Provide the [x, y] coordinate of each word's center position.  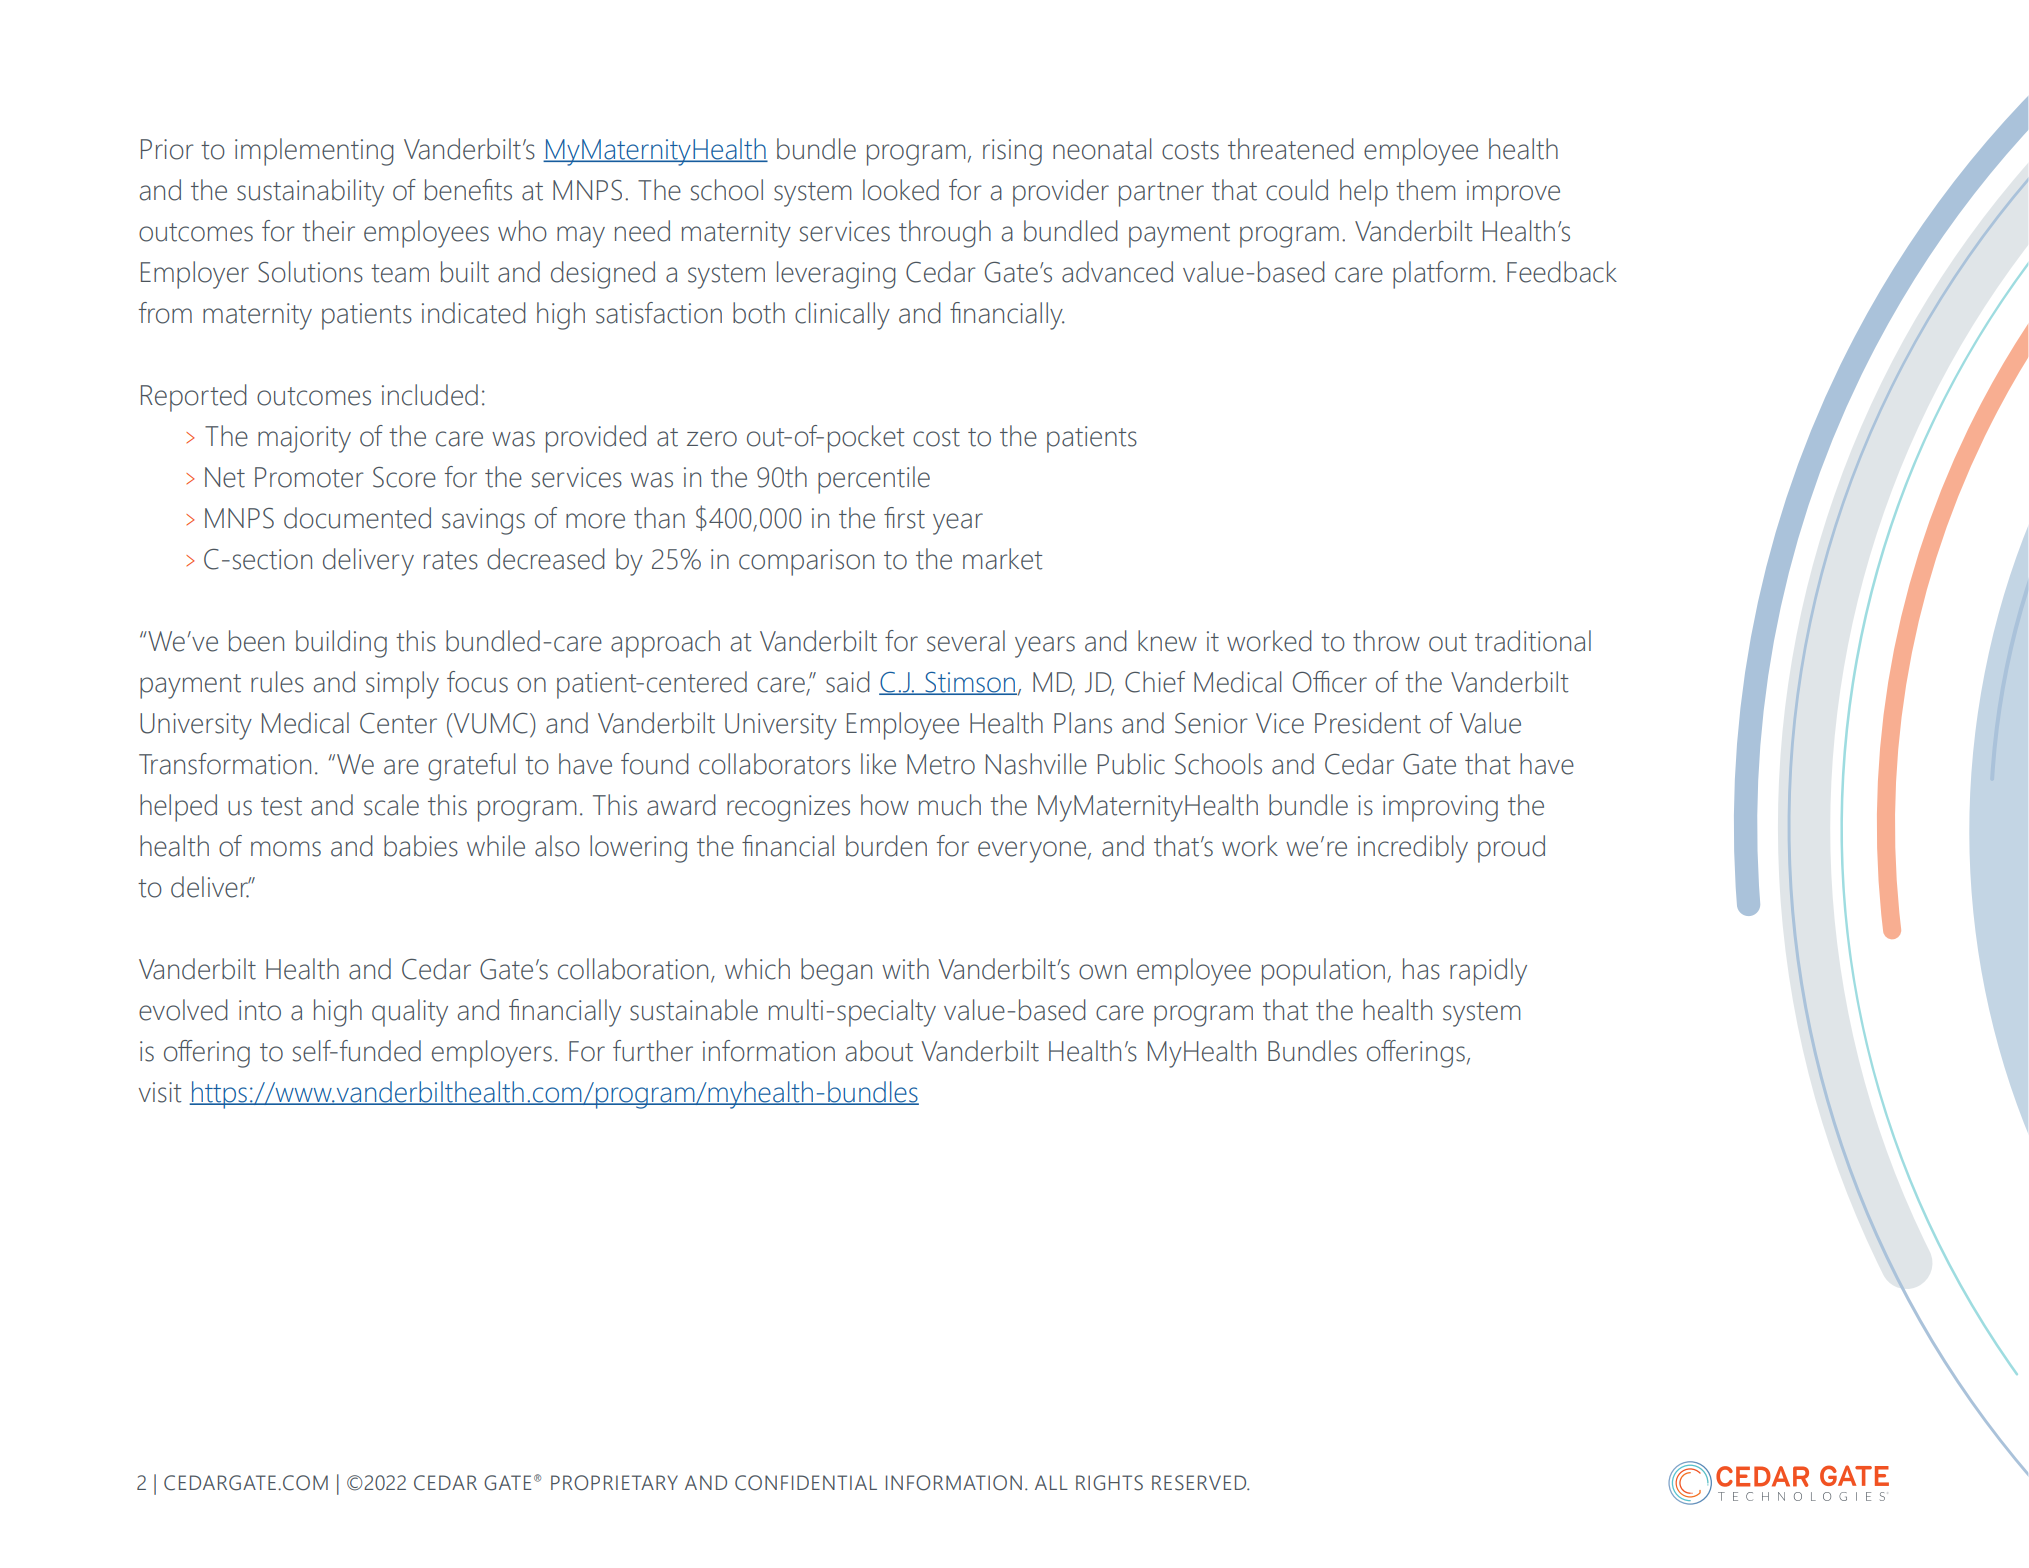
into [260, 1010]
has [1421, 969]
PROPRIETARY [614, 1483]
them [1425, 190]
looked [901, 190]
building [341, 644]
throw [1386, 641]
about [879, 1051]
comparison [806, 562]
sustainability [310, 193]
